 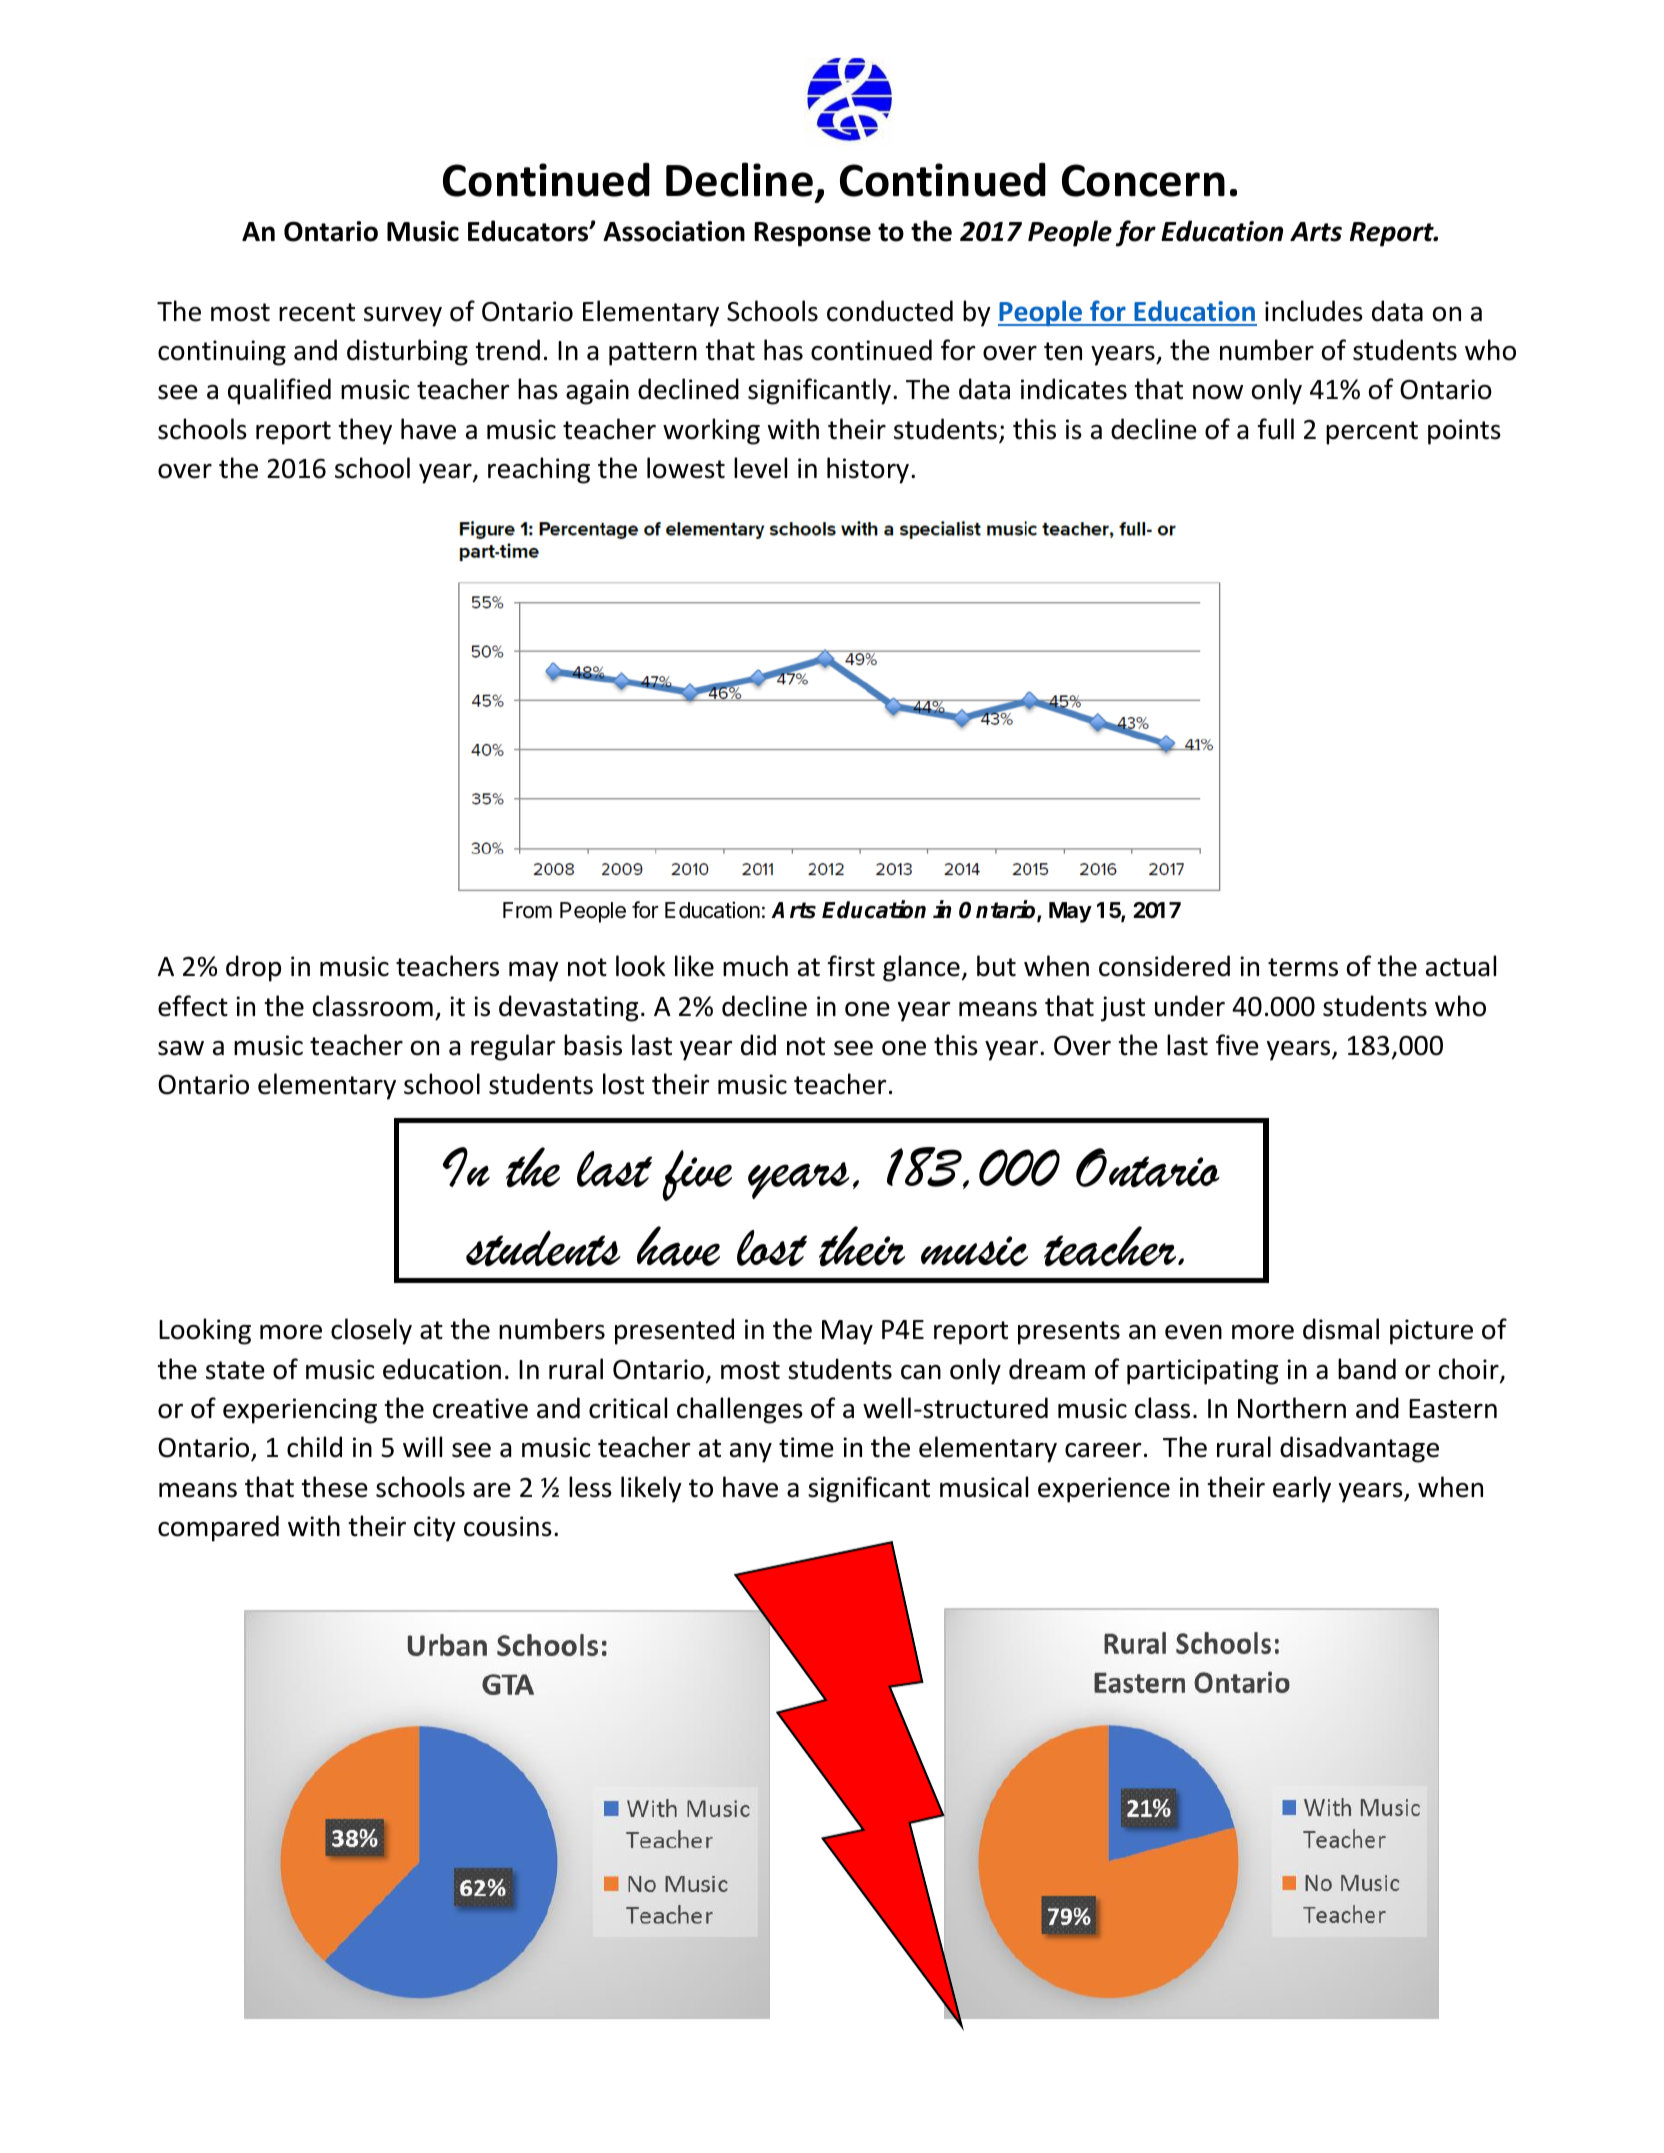 What do you see at coordinates (527, 910) in the screenshot?
I see `From` at bounding box center [527, 910].
